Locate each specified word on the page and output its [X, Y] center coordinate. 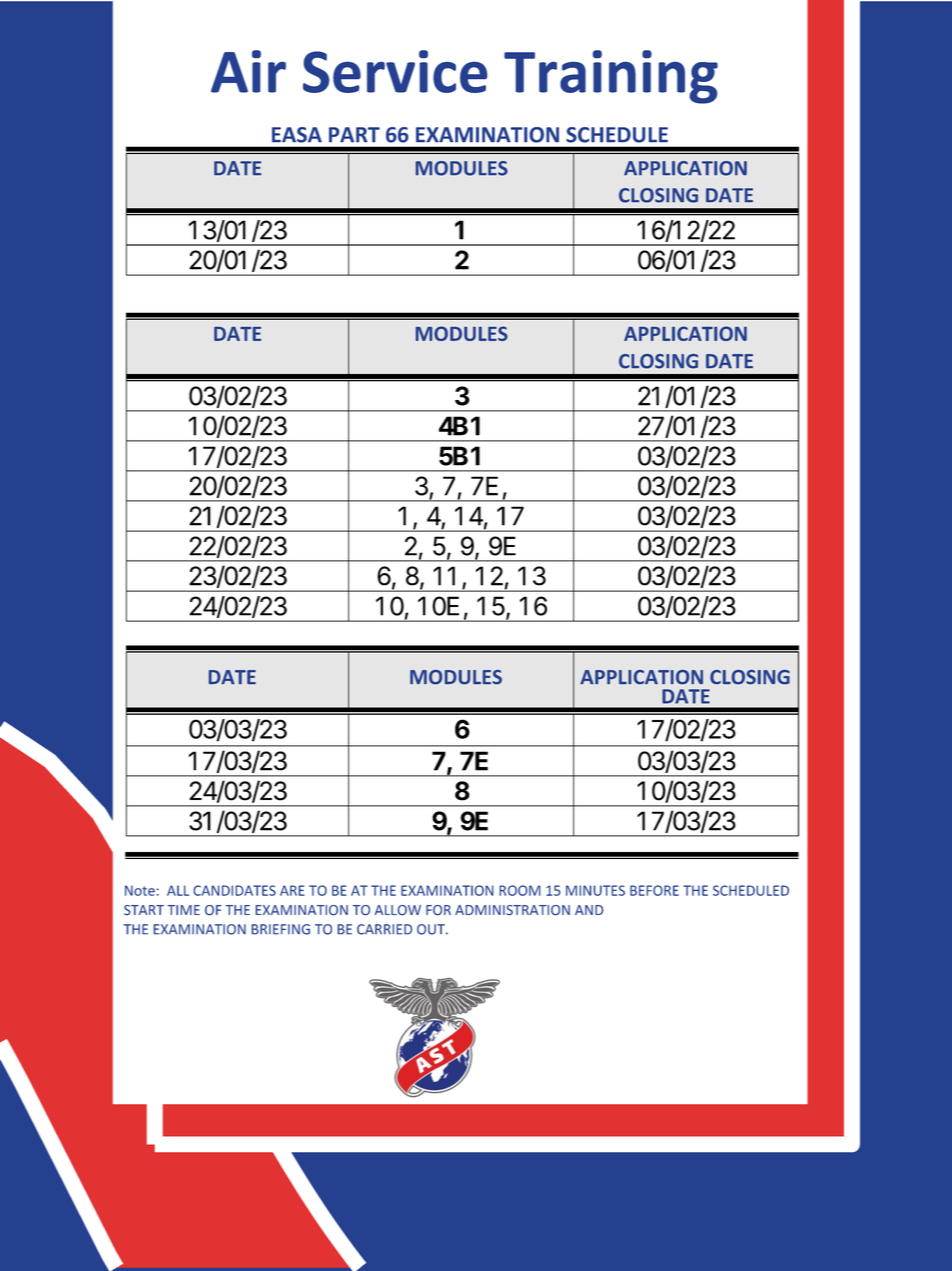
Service [395, 71]
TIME [184, 910]
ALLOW [398, 910]
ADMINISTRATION [512, 910]
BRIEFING [281, 929]
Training [611, 77]
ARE [292, 890]
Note [140, 890]
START [144, 910]
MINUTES [595, 890]
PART [354, 134]
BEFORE [654, 890]
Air [248, 71]
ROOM [520, 890]
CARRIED [384, 929]
